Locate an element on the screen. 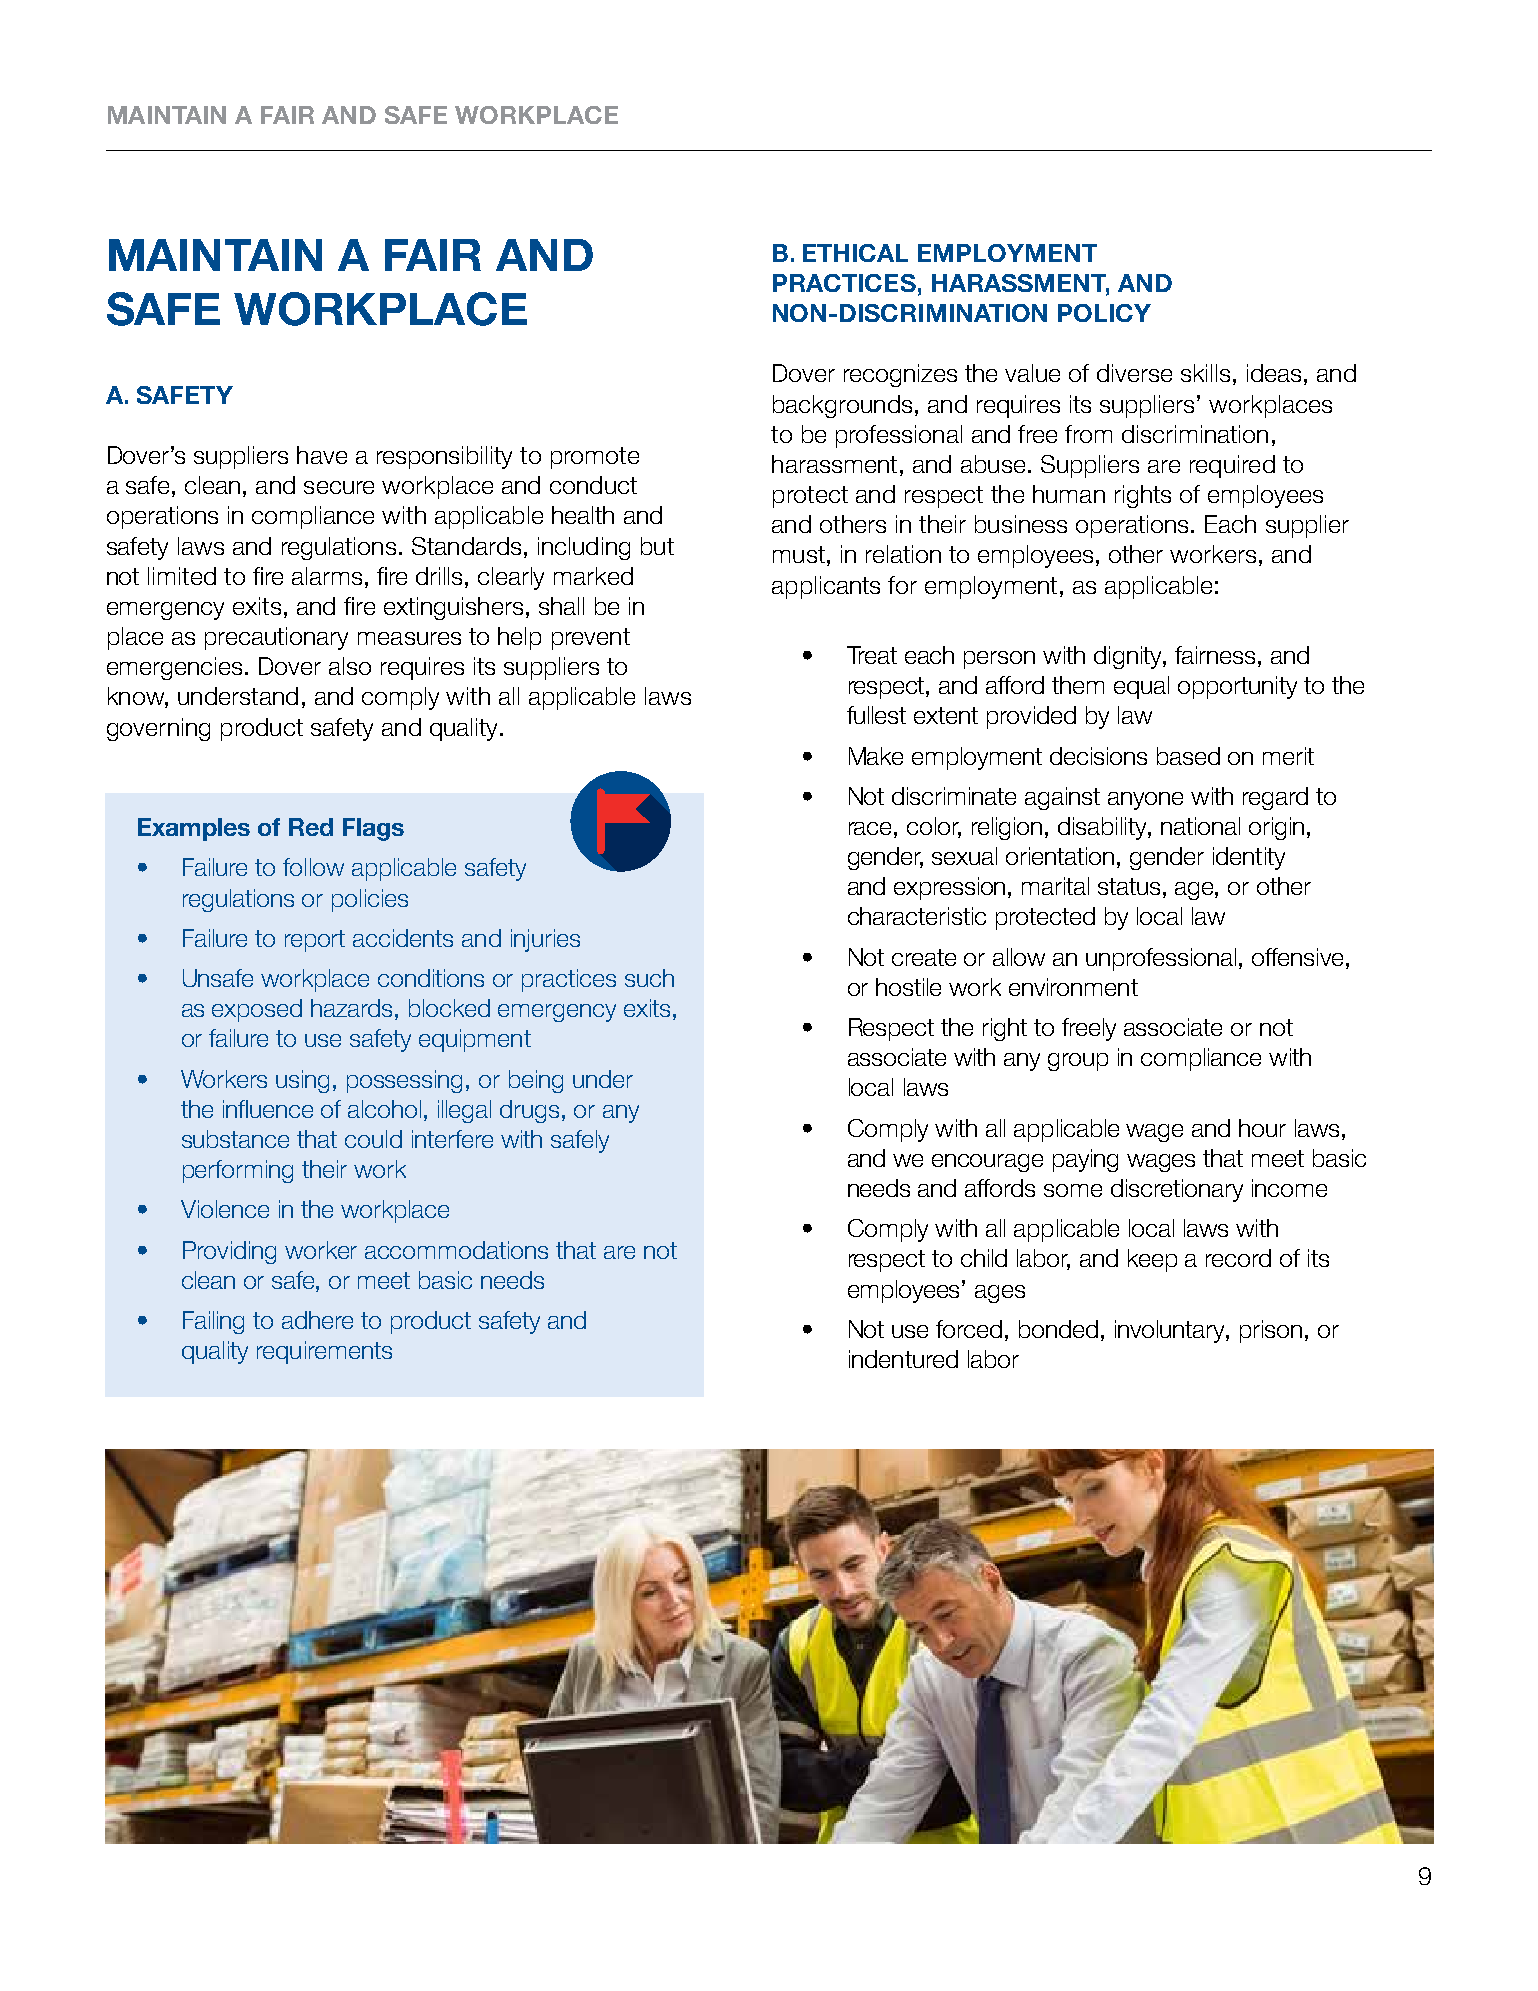 This screenshot has height=1991, width=1538. human is located at coordinates (1069, 494).
